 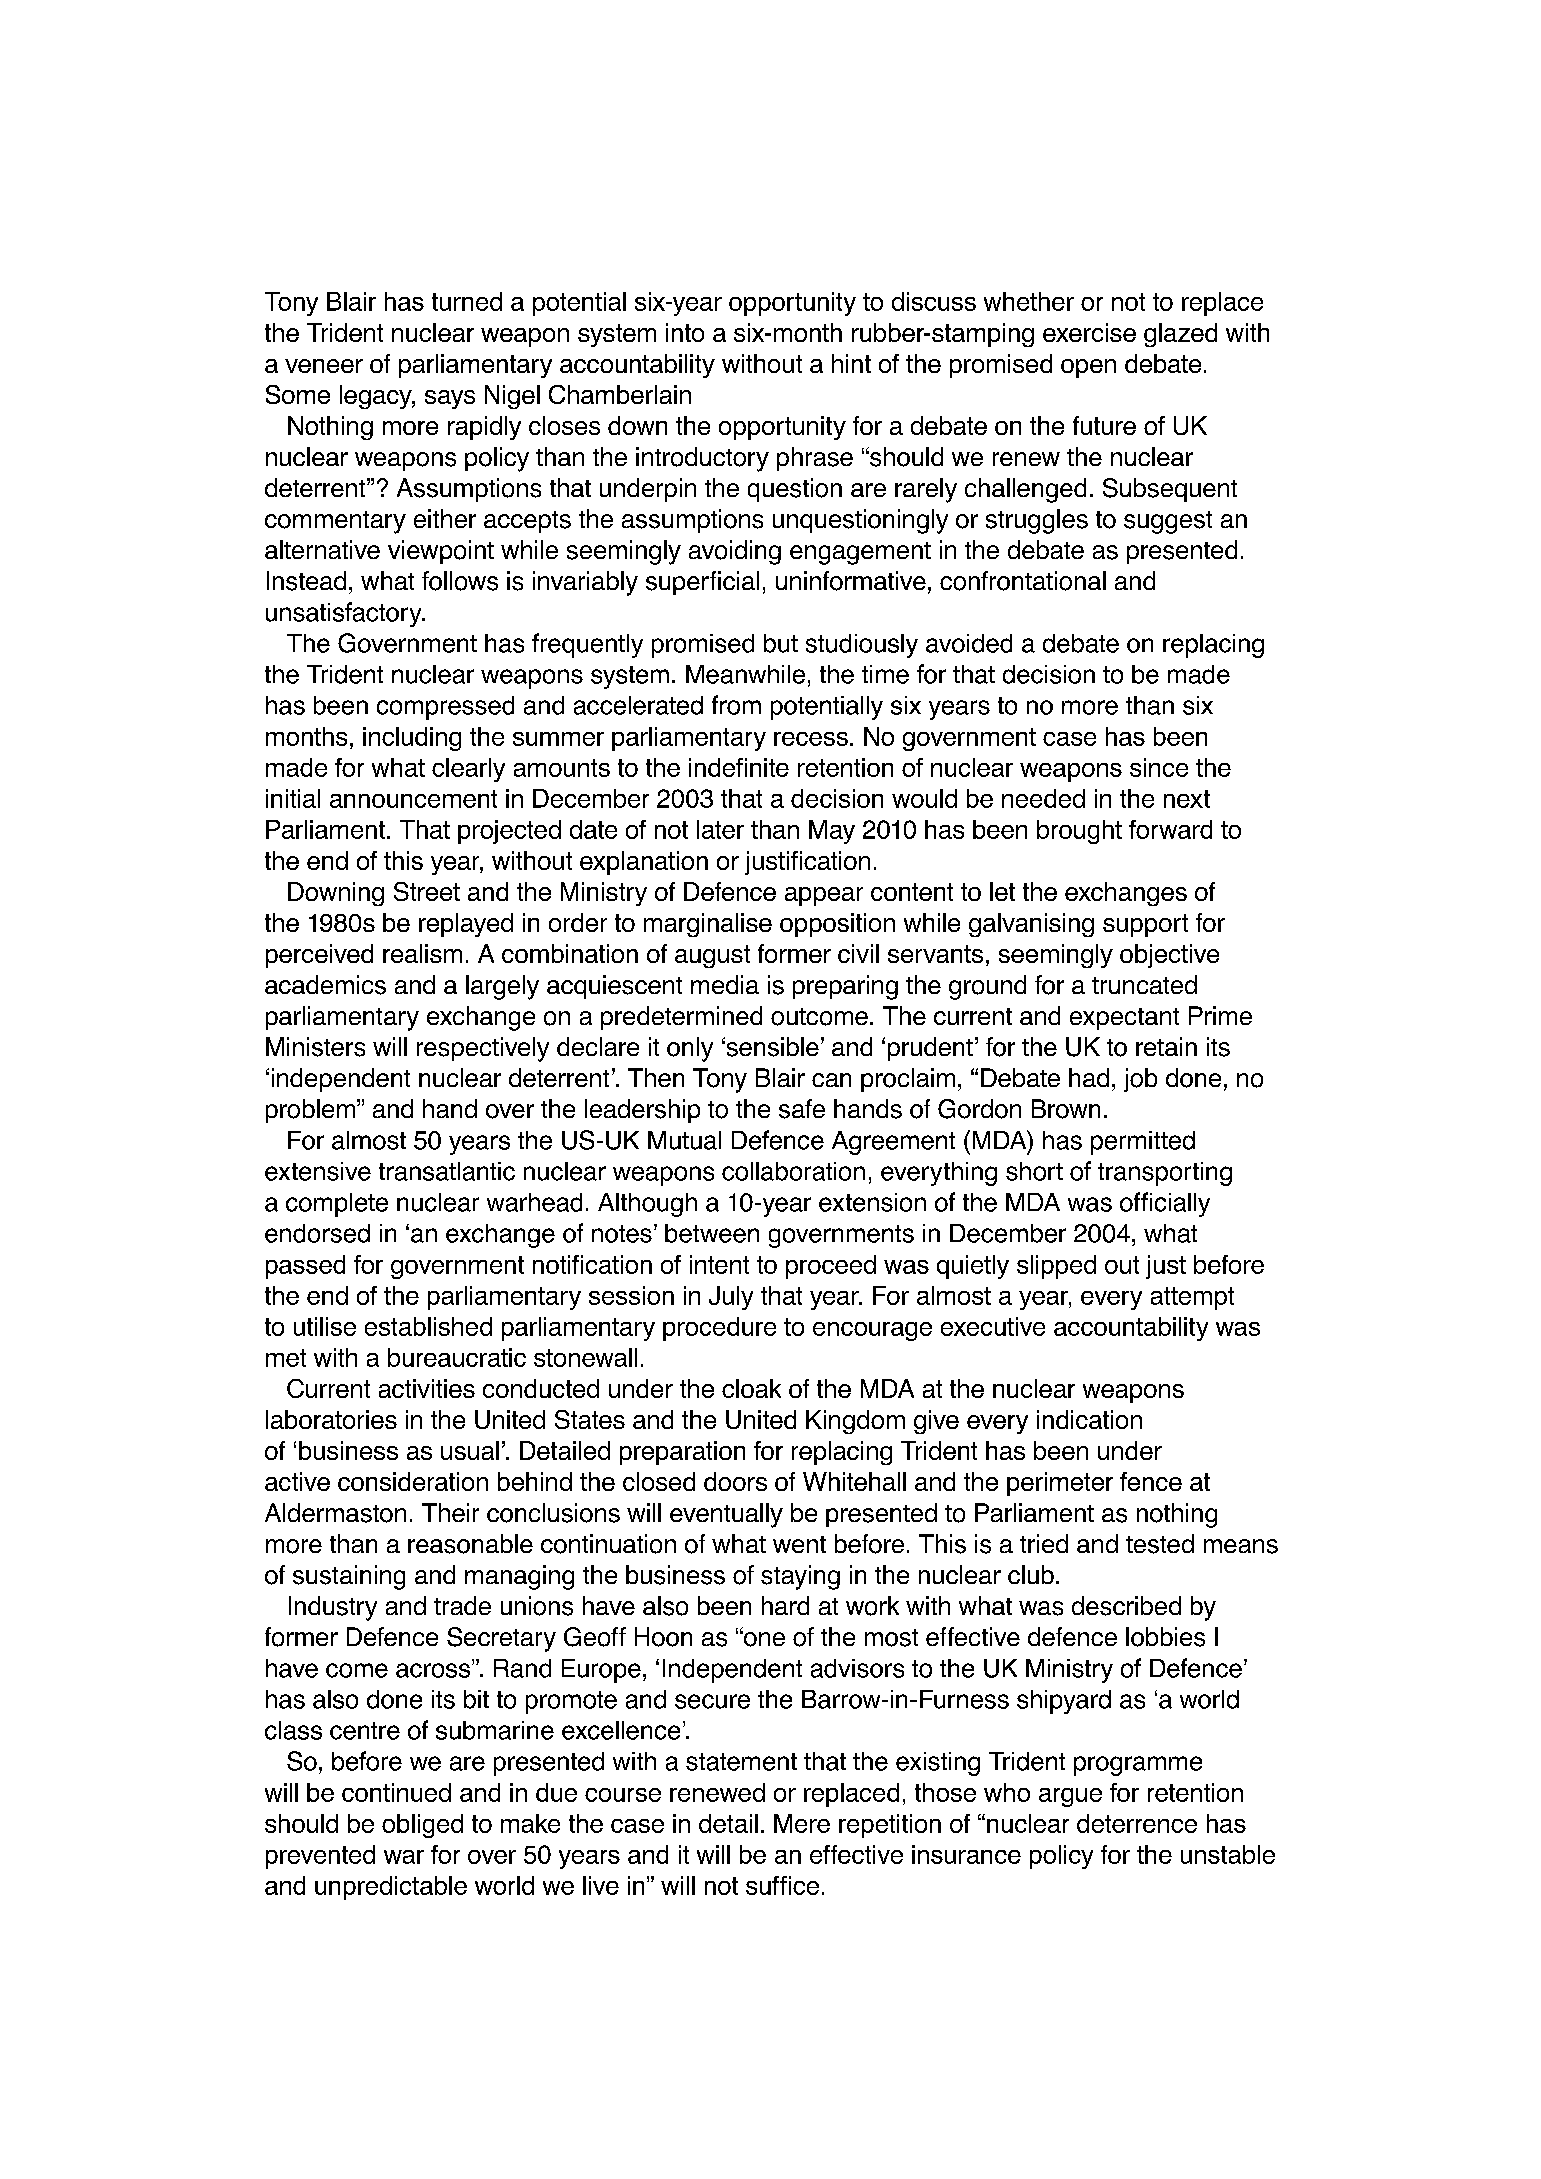 I want to click on respectively, so click(x=483, y=1049).
